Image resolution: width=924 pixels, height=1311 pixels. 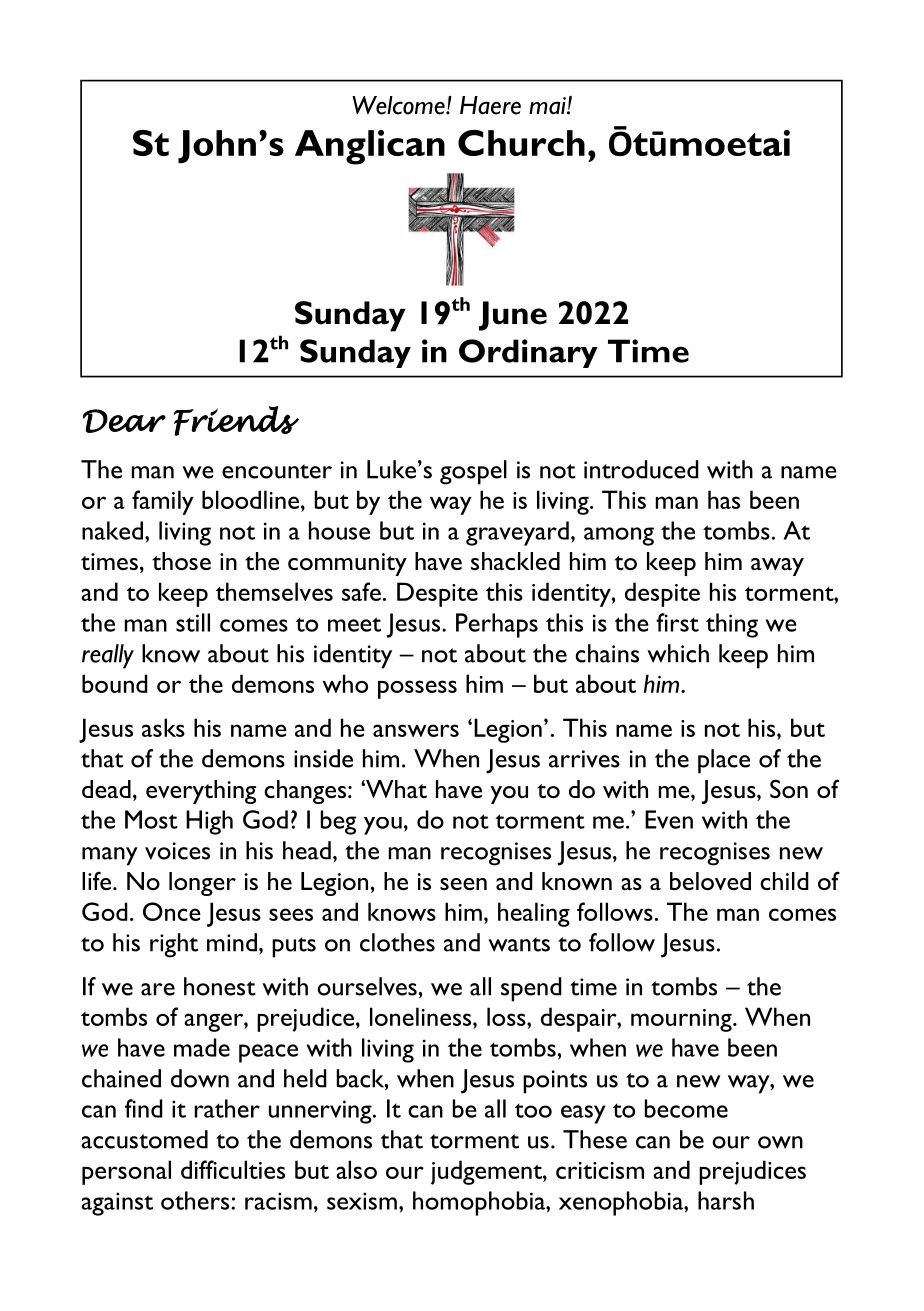 What do you see at coordinates (473, 472) in the page?
I see `gospel` at bounding box center [473, 472].
